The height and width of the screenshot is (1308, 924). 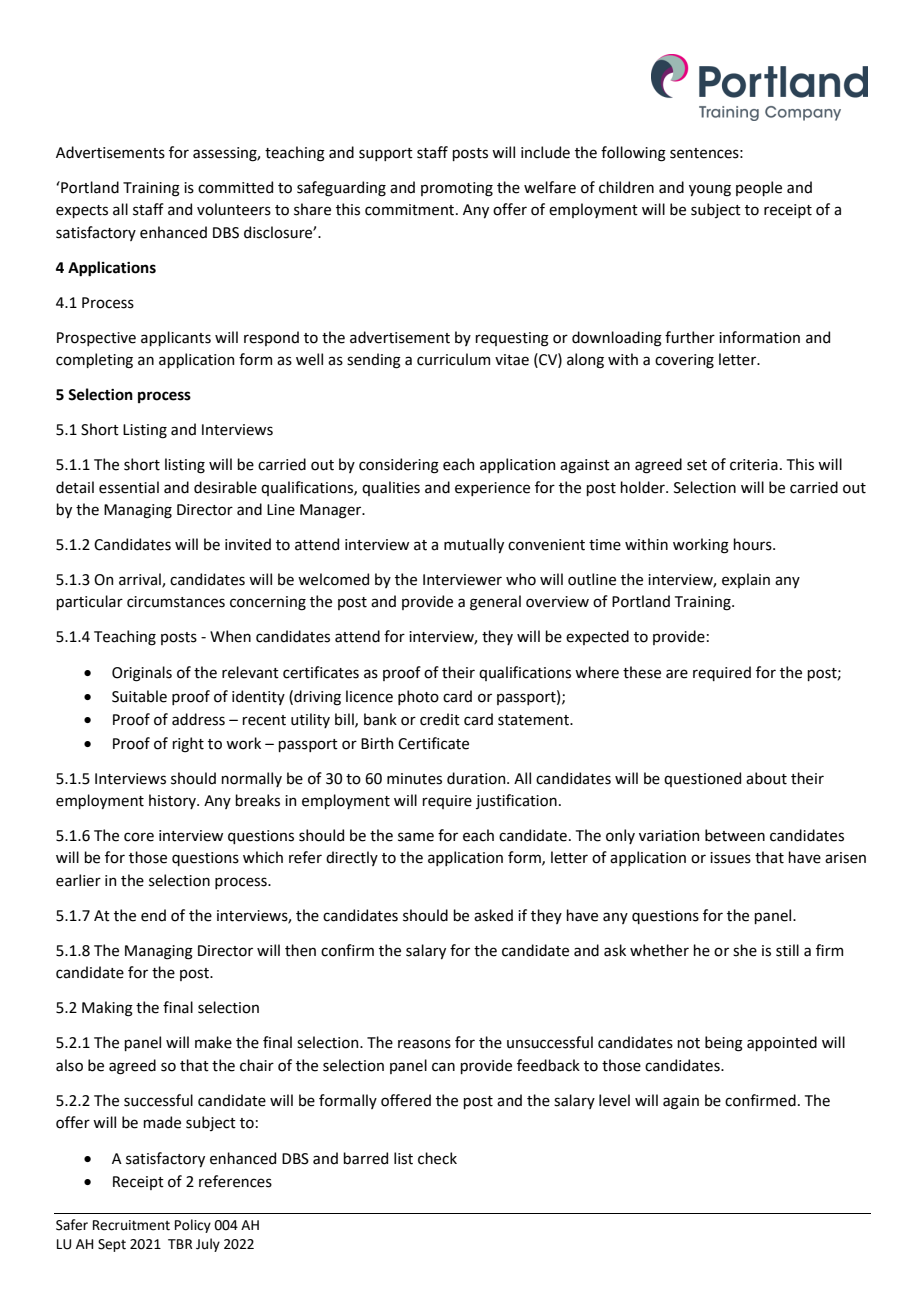 I want to click on credit, so click(x=440, y=719).
